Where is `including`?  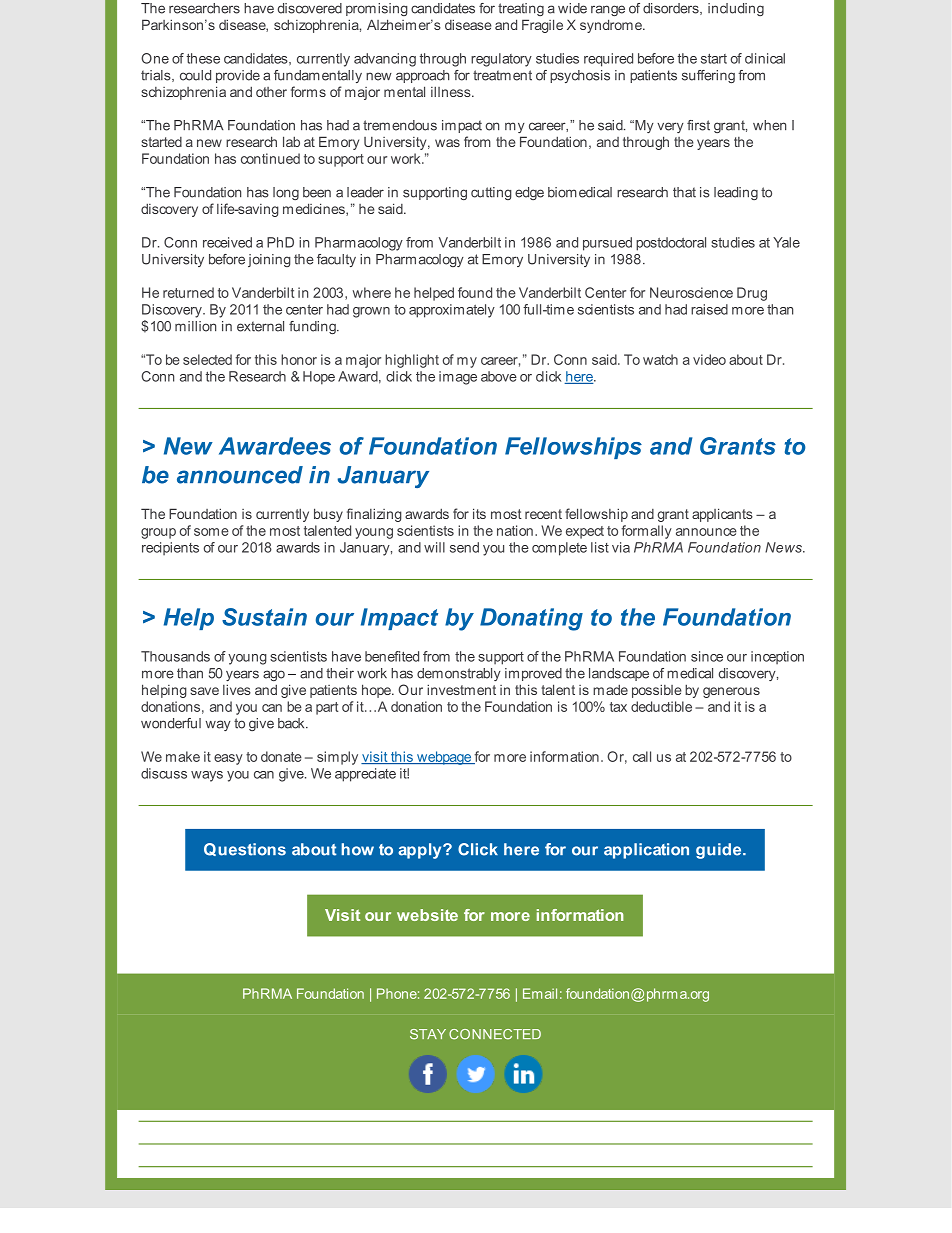
including is located at coordinates (736, 9).
